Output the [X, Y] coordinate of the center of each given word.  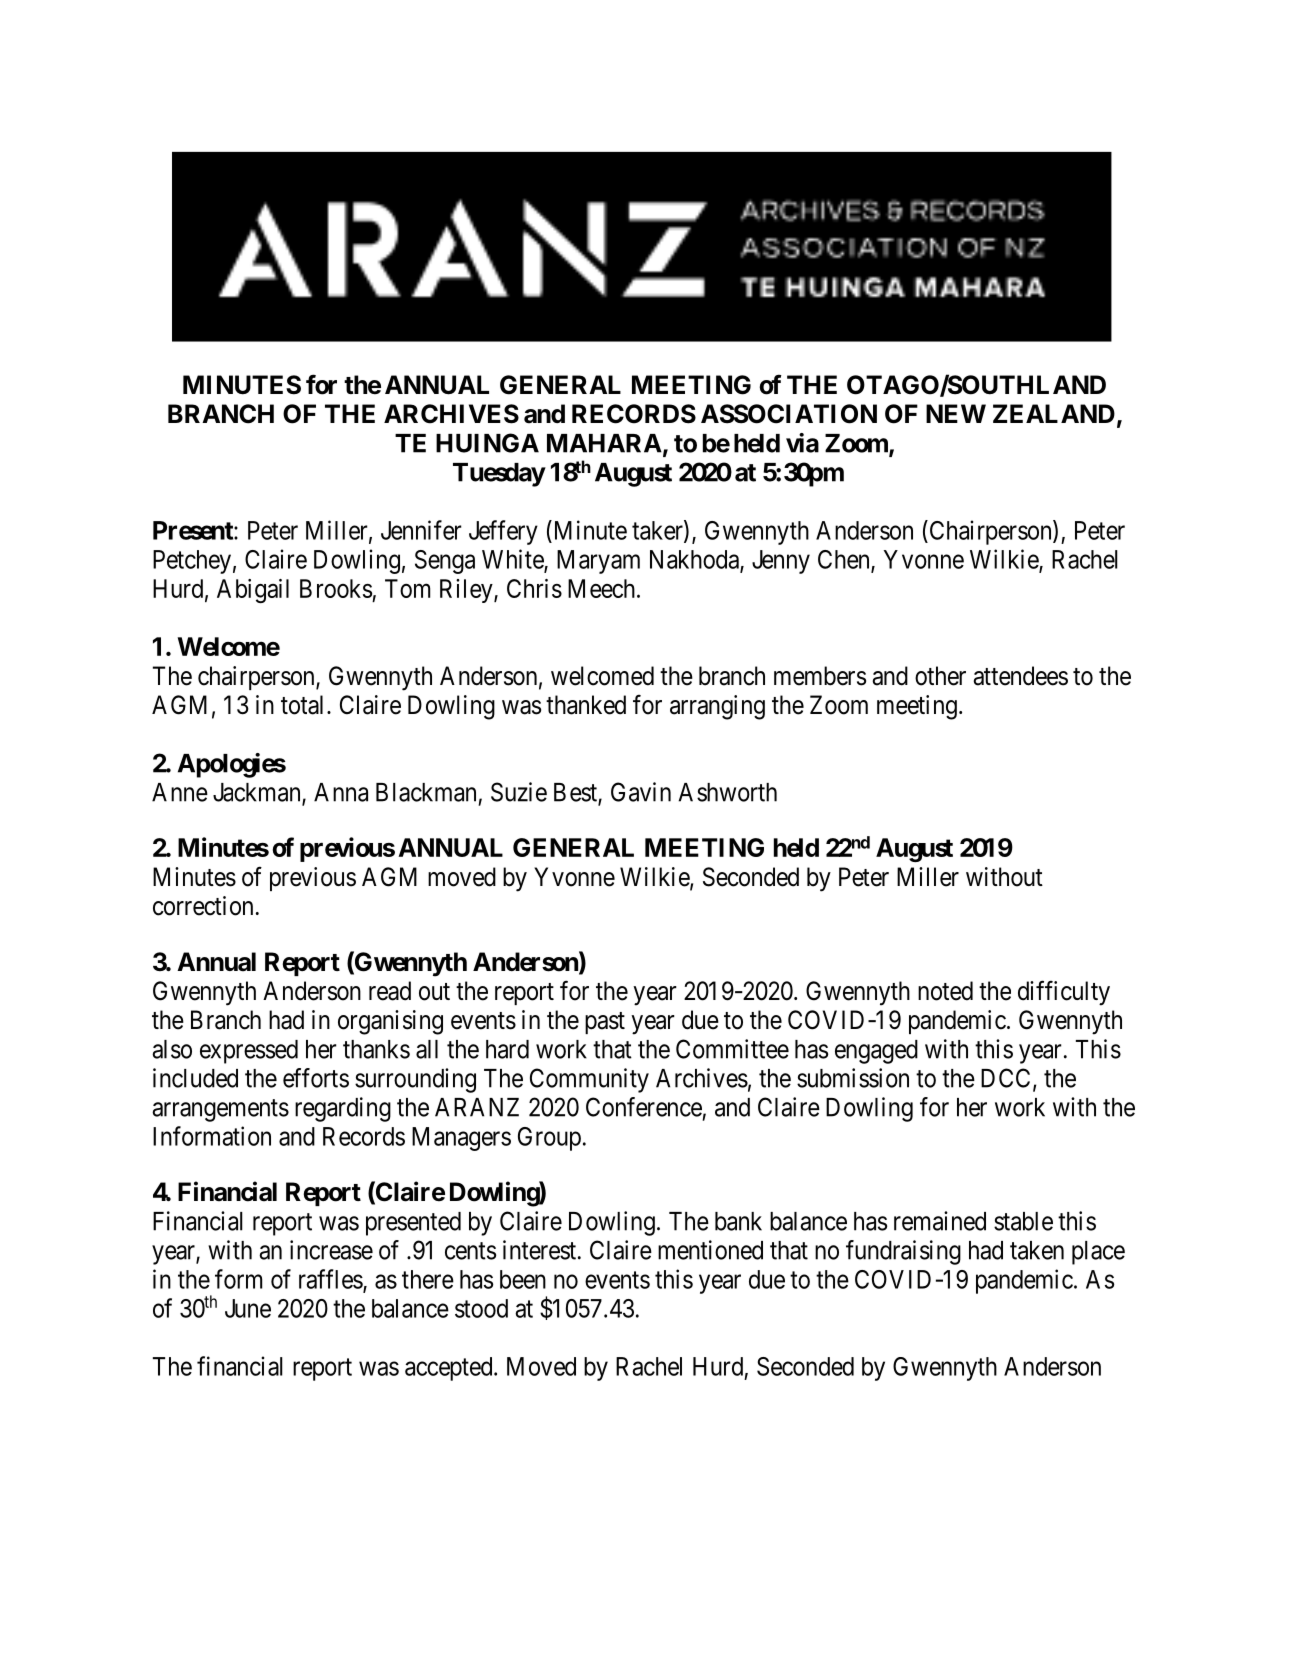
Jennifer [421, 530]
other [940, 676]
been [523, 1279]
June [248, 1308]
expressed [249, 1052]
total [304, 705]
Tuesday [499, 475]
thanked [586, 705]
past [605, 1023]
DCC [1005, 1078]
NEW [956, 413]
